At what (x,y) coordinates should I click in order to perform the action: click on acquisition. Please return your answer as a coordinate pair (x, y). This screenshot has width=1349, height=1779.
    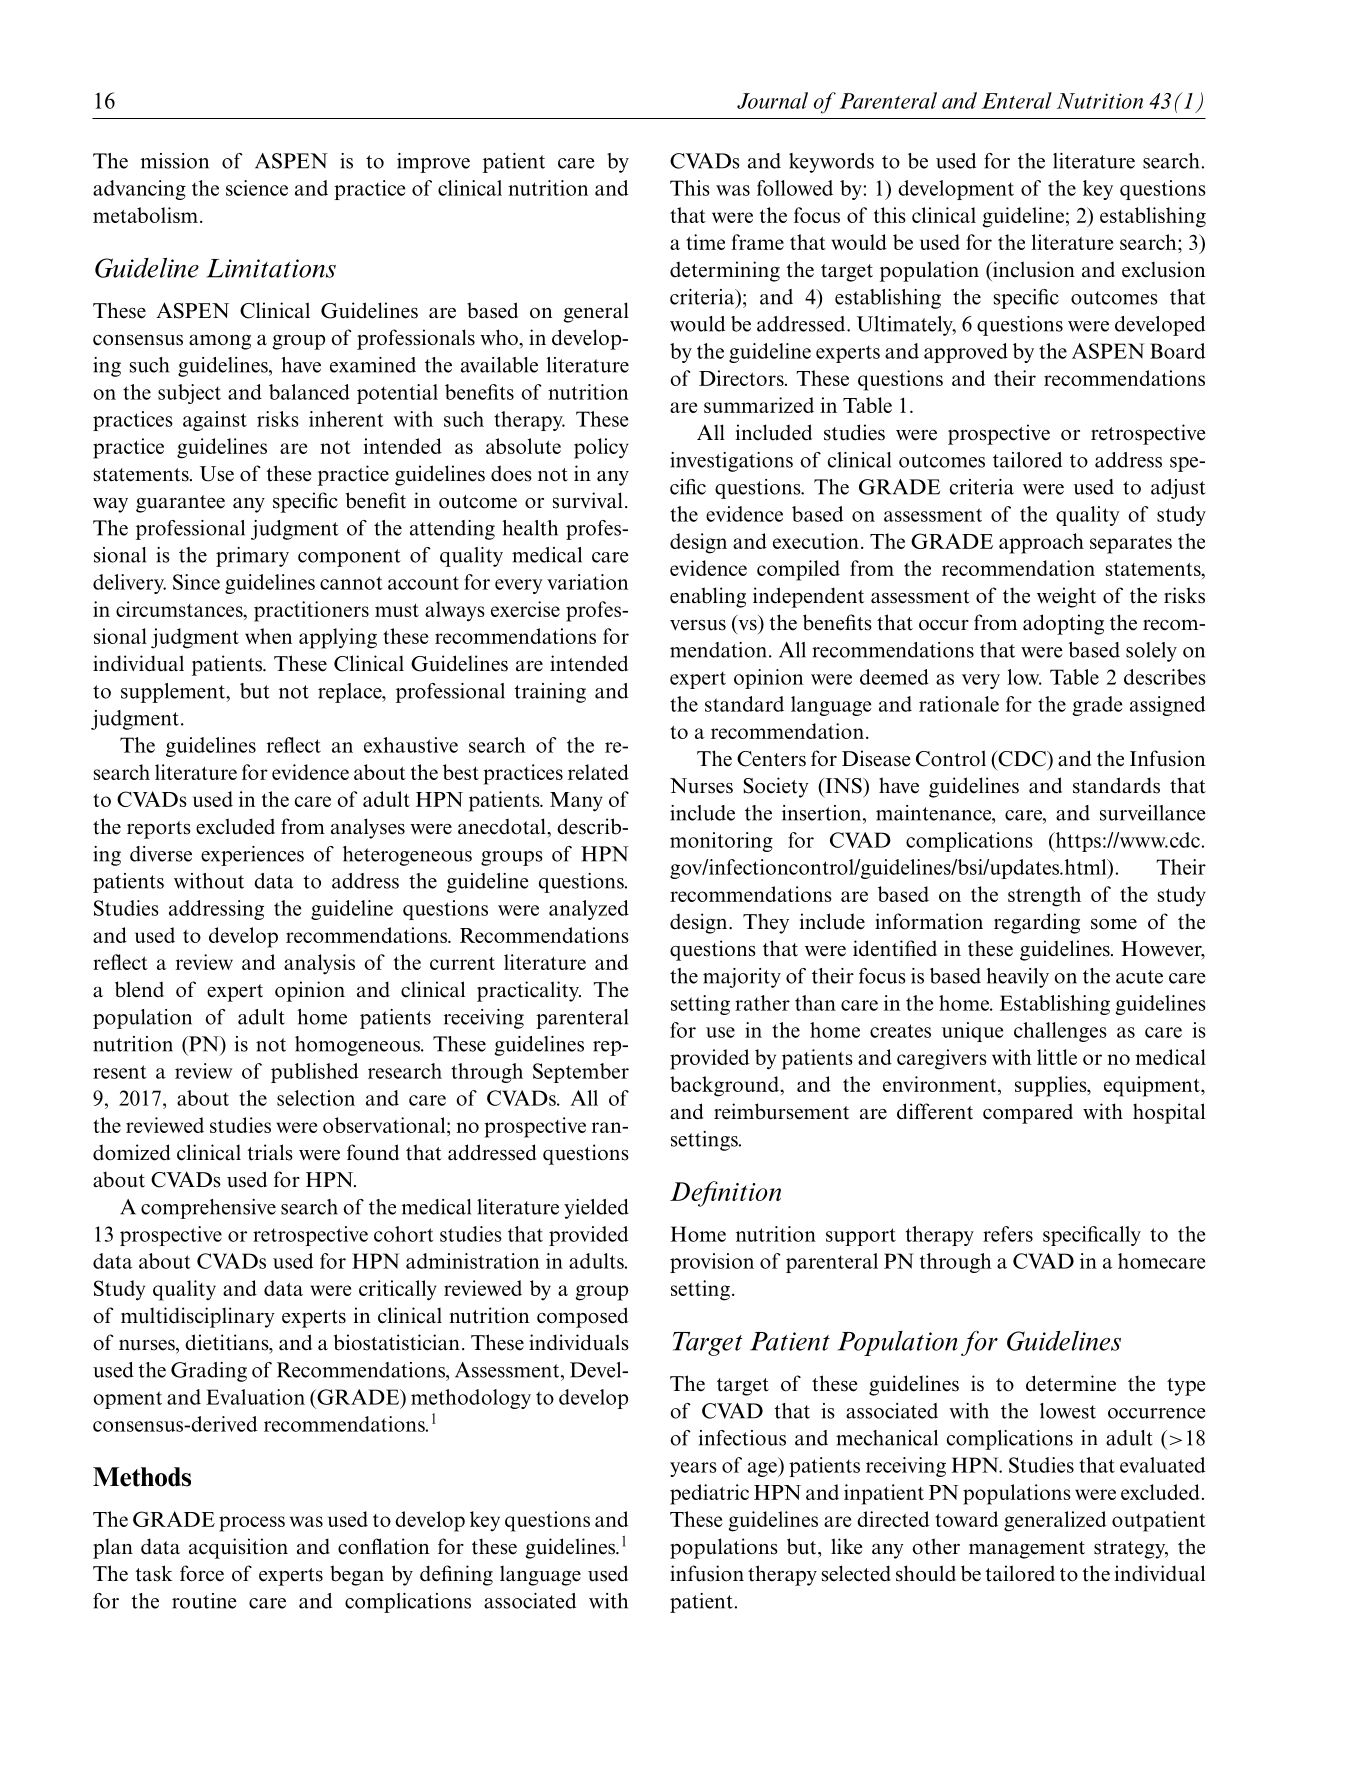
    Looking at the image, I should click on (238, 1548).
